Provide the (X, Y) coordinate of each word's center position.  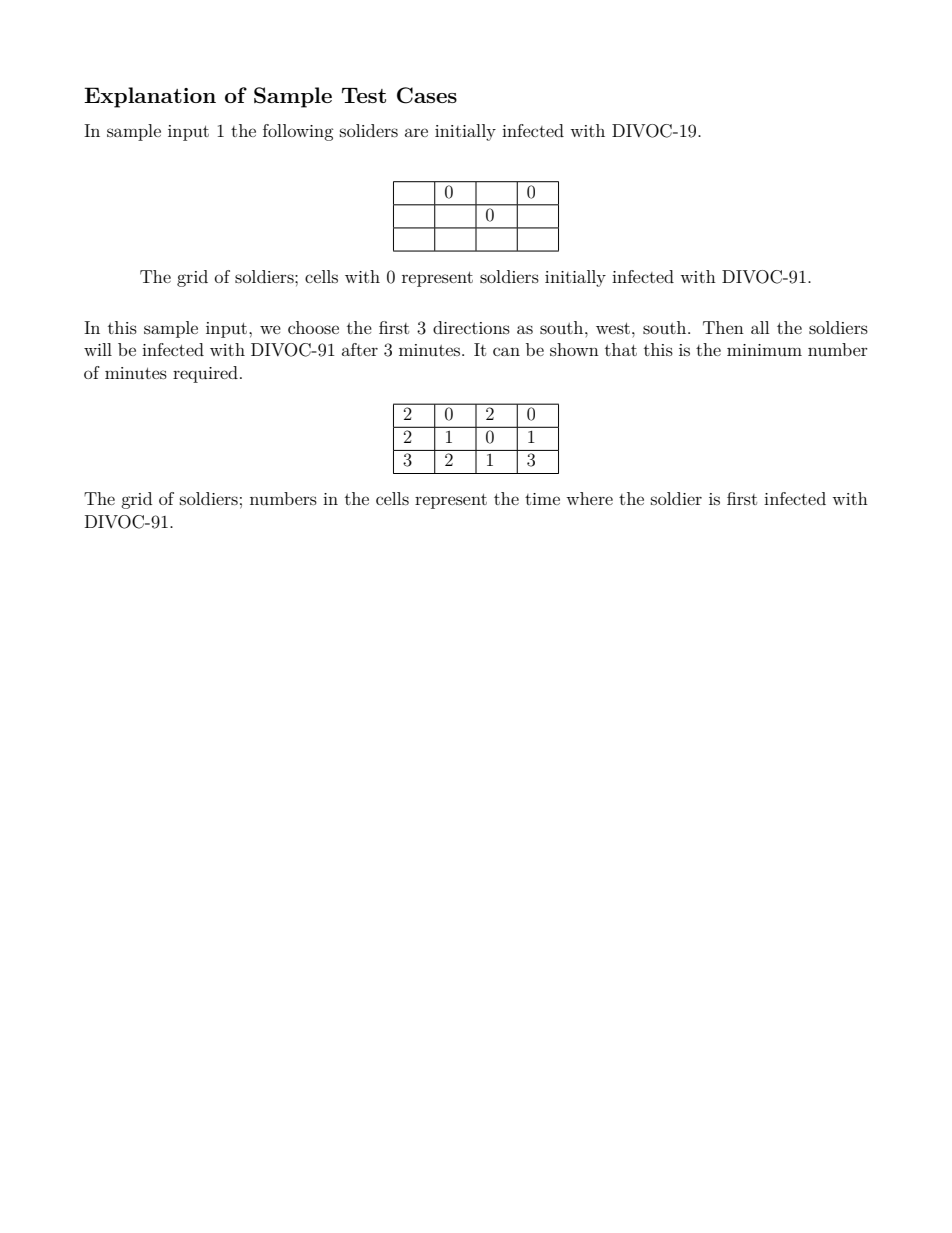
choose (313, 327)
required (205, 374)
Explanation (150, 97)
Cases (427, 95)
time (542, 499)
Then (723, 327)
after (360, 349)
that (621, 349)
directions (471, 327)
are (416, 132)
